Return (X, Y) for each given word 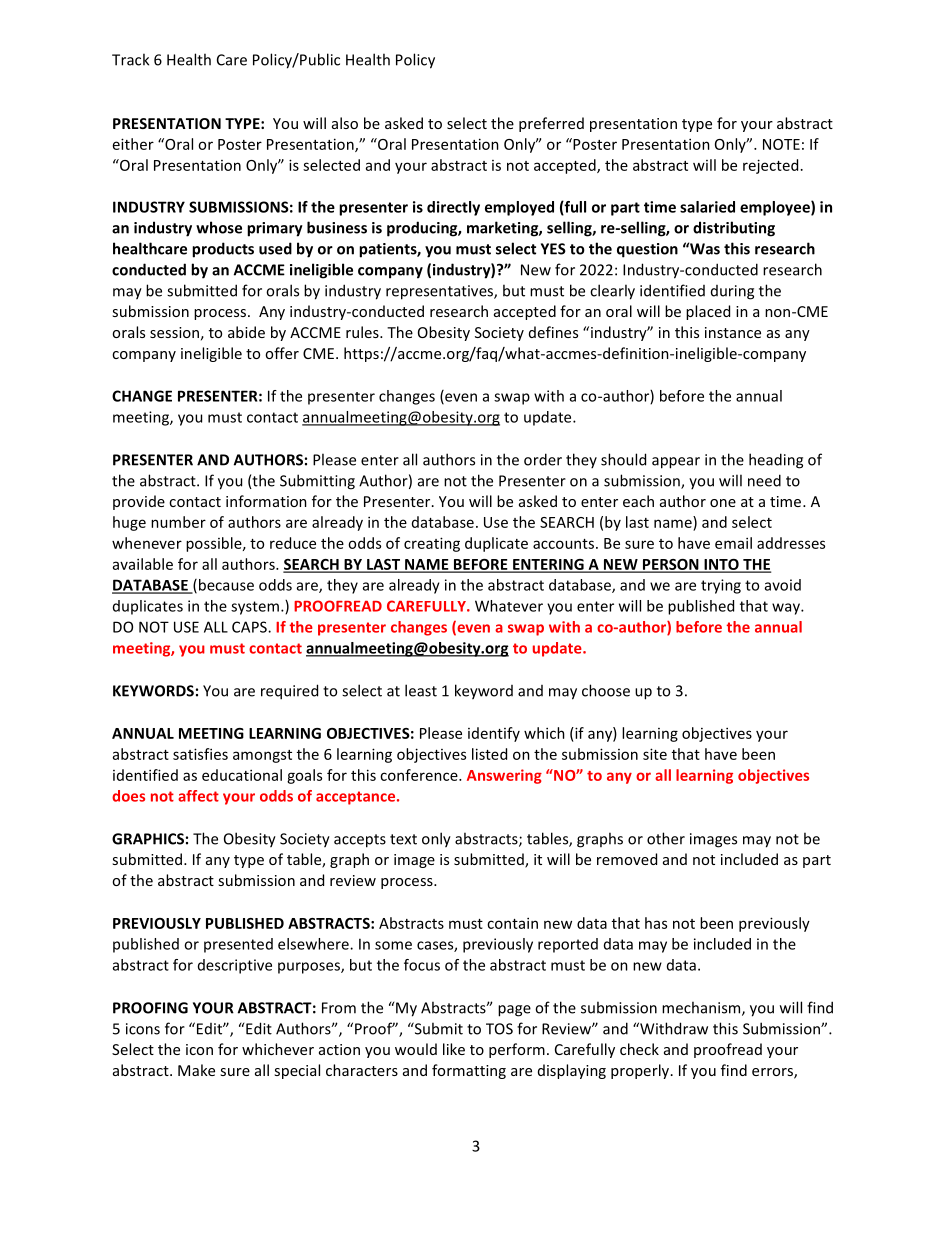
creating (432, 544)
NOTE (781, 144)
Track (130, 59)
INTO (721, 565)
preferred (551, 124)
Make (196, 1070)
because (226, 585)
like (454, 1049)
